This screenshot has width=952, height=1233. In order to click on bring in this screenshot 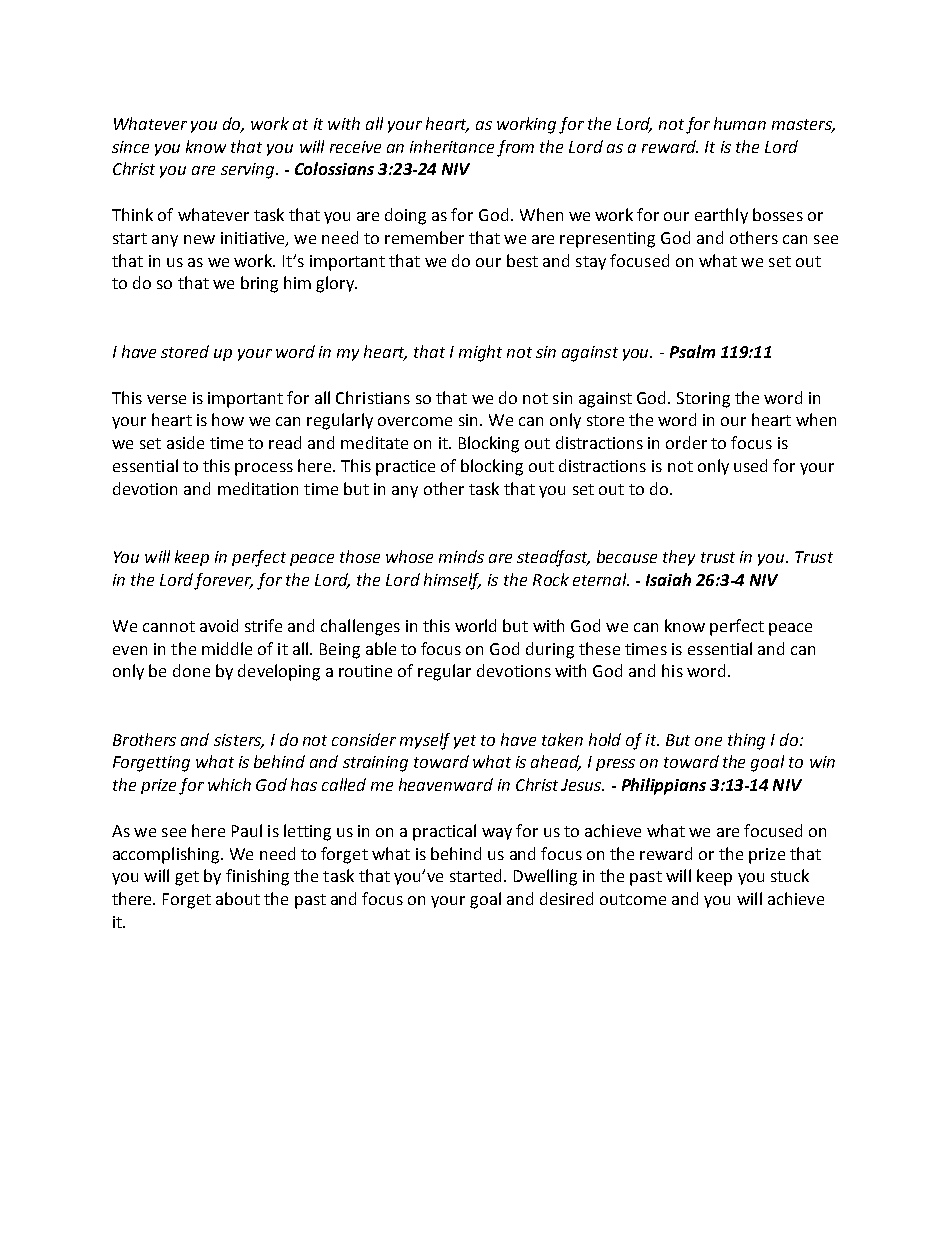, I will do `click(259, 284)`.
